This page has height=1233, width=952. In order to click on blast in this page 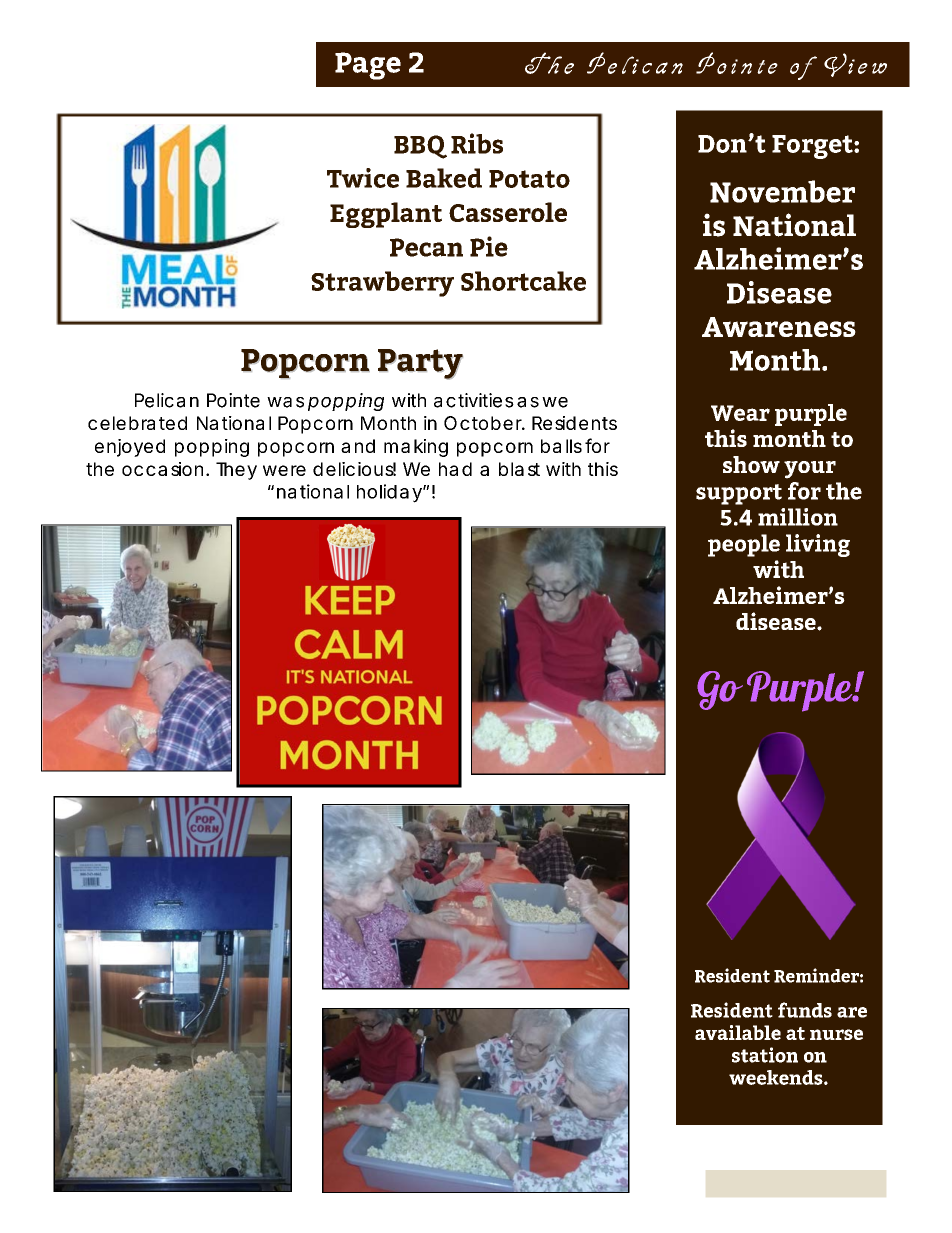, I will do `click(519, 469)`.
